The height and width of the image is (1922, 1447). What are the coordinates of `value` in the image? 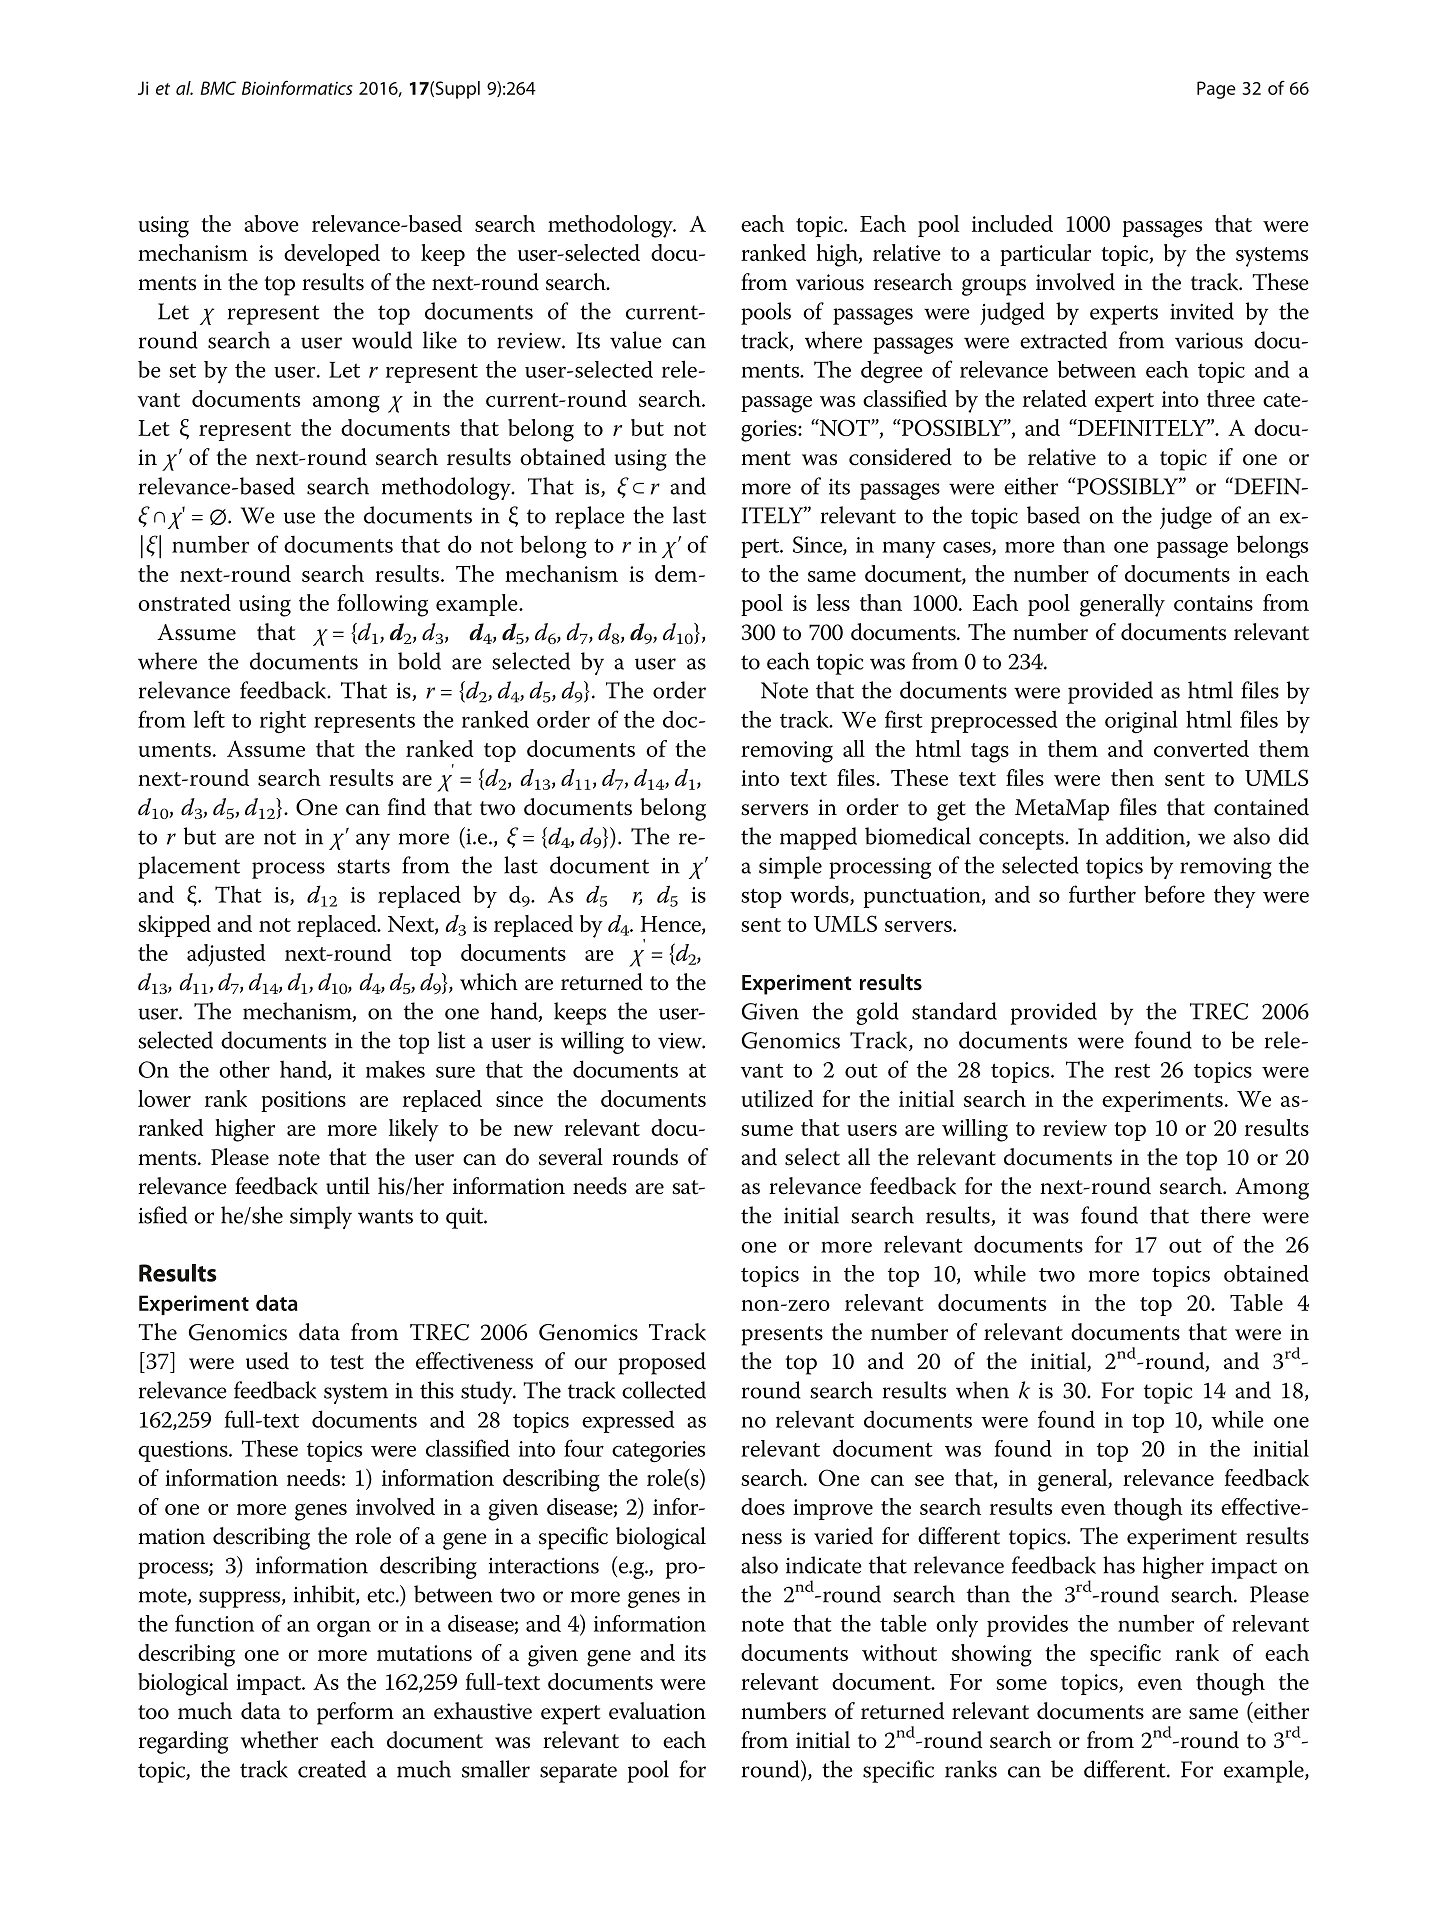 It's located at (636, 340).
